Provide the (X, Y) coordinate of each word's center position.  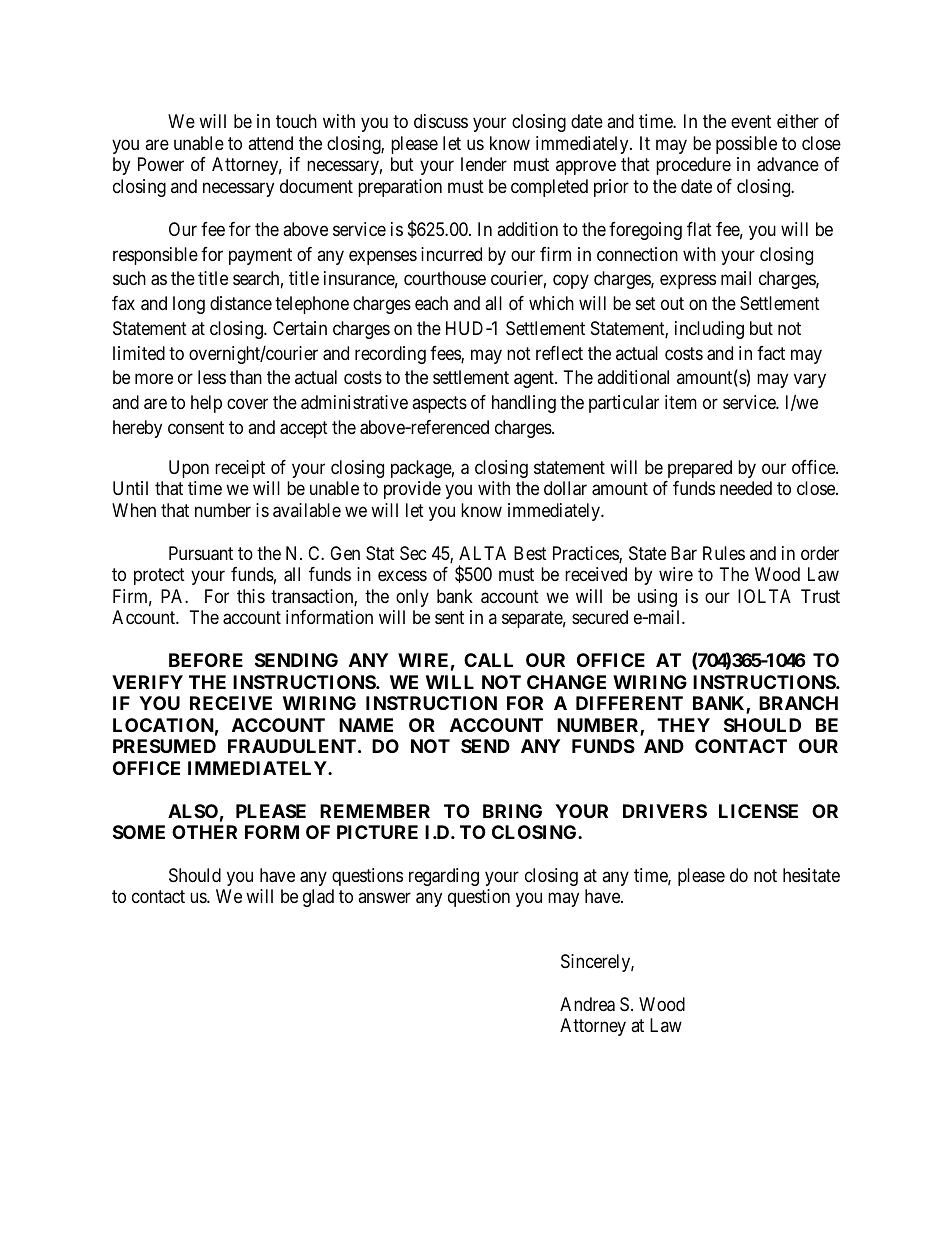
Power (161, 164)
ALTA (482, 553)
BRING (512, 811)
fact (771, 353)
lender (484, 164)
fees (446, 354)
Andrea (587, 1004)
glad (318, 898)
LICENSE (758, 811)
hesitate (811, 875)
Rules (724, 553)
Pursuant (201, 553)
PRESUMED (164, 746)
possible (746, 145)
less (212, 377)
